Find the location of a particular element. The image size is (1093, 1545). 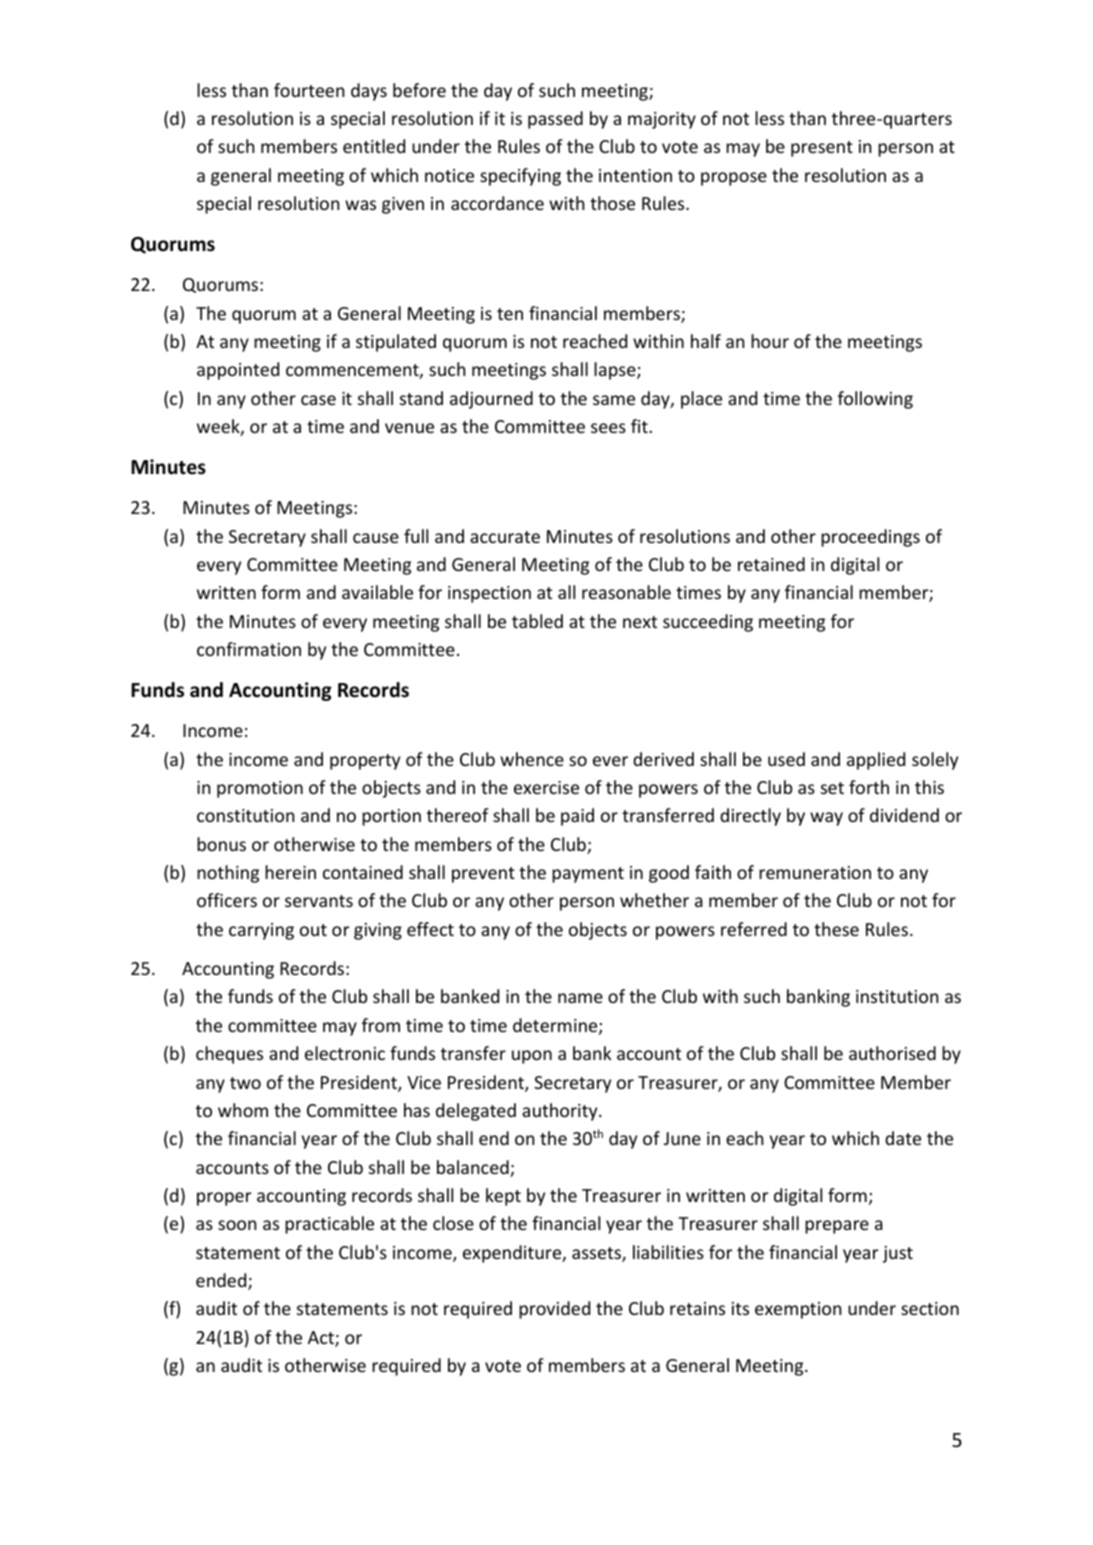

assets is located at coordinates (597, 1254).
